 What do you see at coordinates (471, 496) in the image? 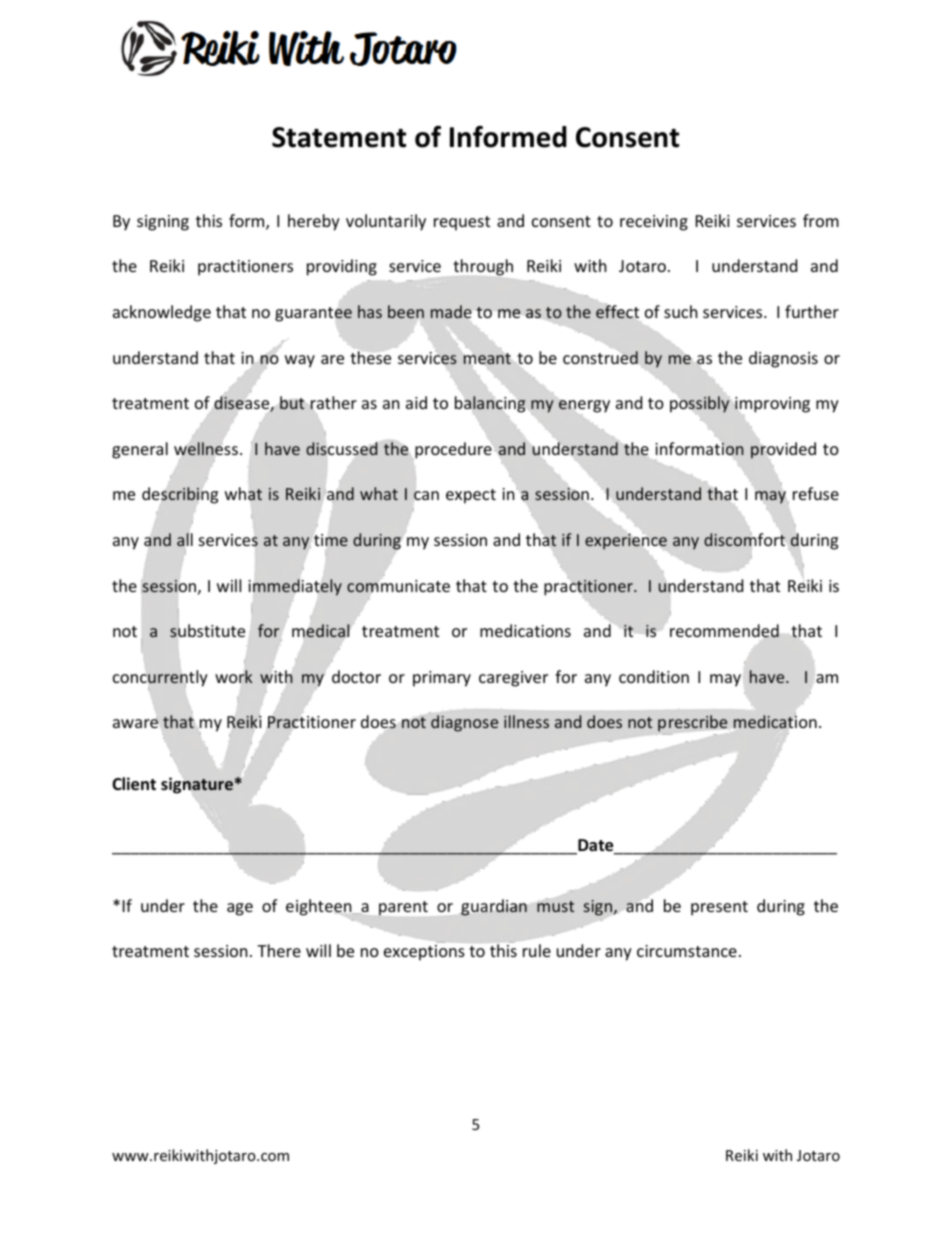
I see `expect` at bounding box center [471, 496].
